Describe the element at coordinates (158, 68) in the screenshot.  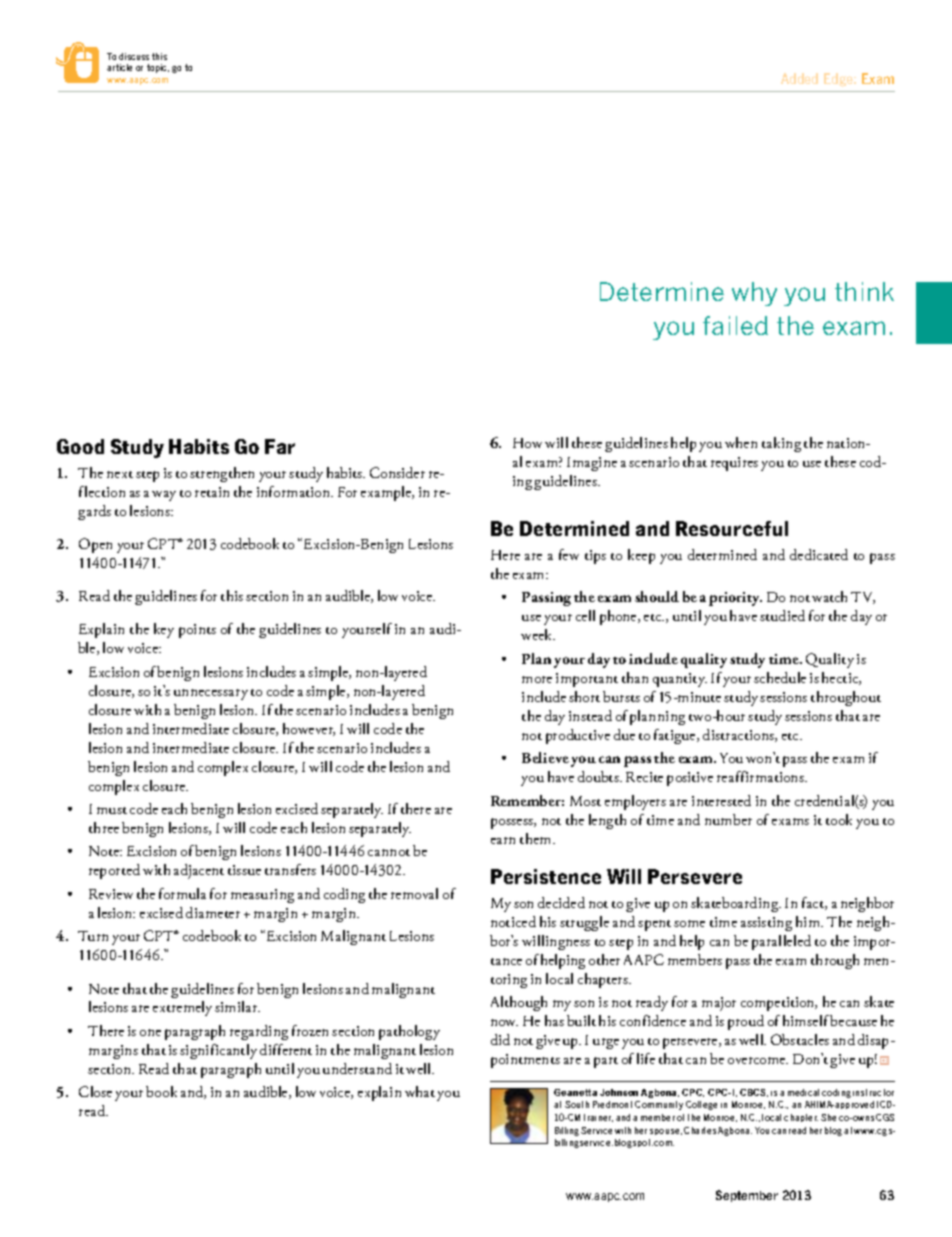
I see `topic` at that location.
